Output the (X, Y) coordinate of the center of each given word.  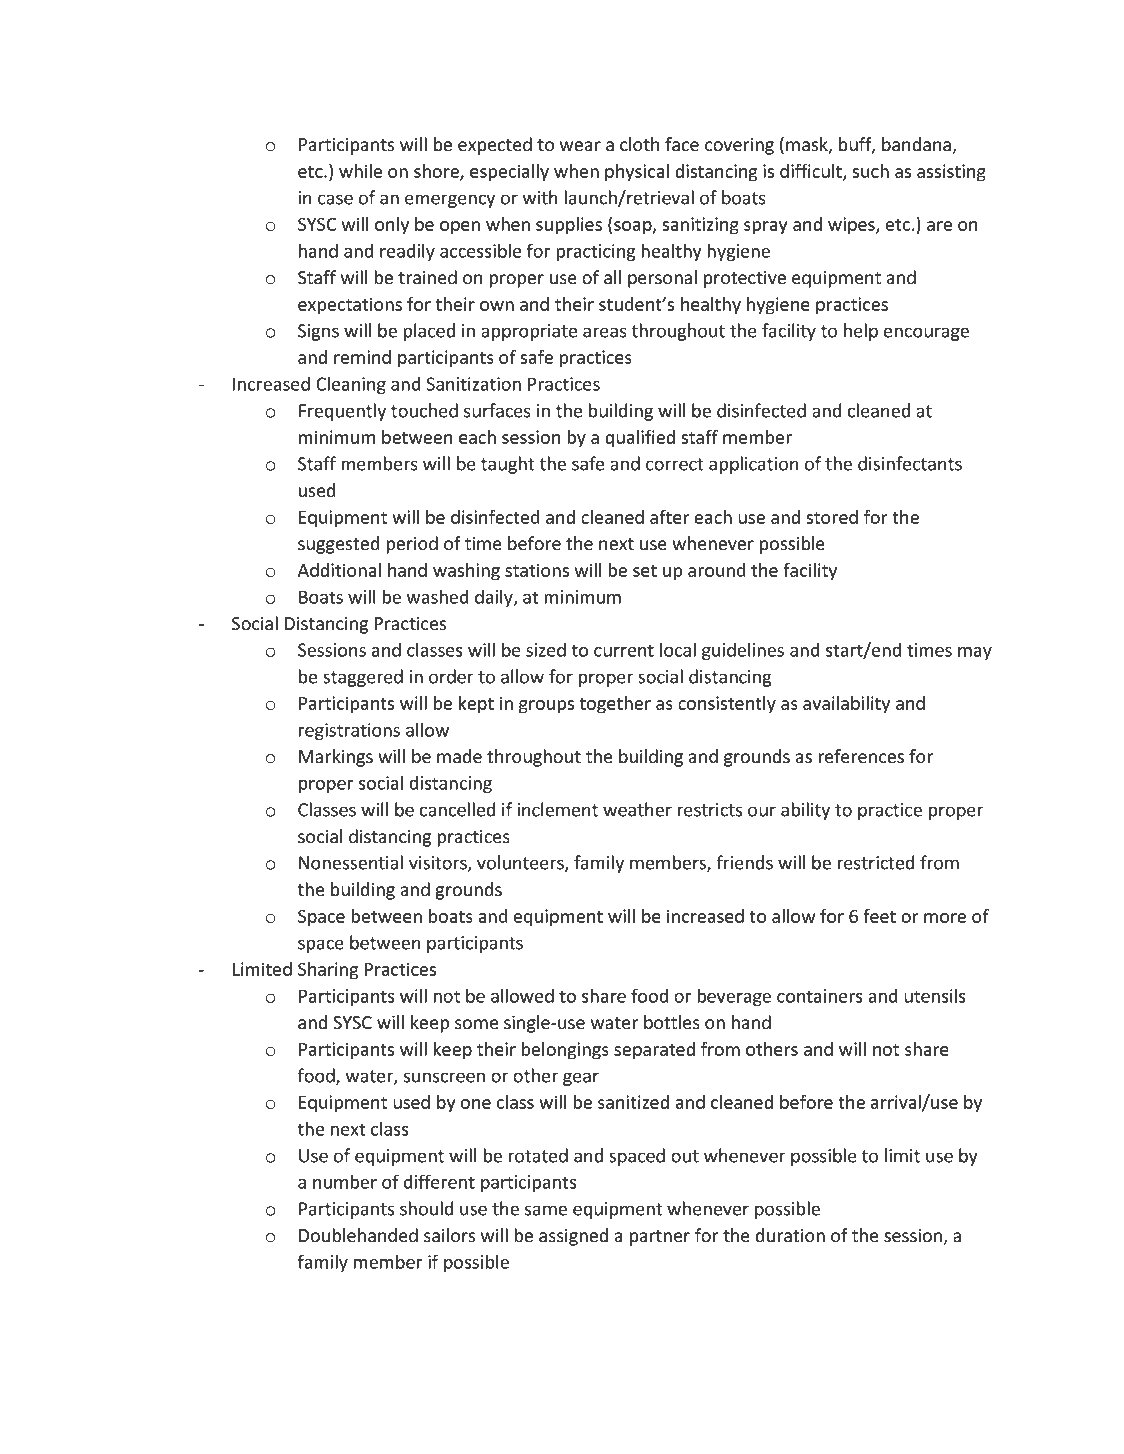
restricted (876, 862)
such (870, 171)
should (427, 1208)
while (360, 171)
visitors (439, 864)
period (412, 545)
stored (832, 517)
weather (637, 809)
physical (637, 173)
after (669, 517)
